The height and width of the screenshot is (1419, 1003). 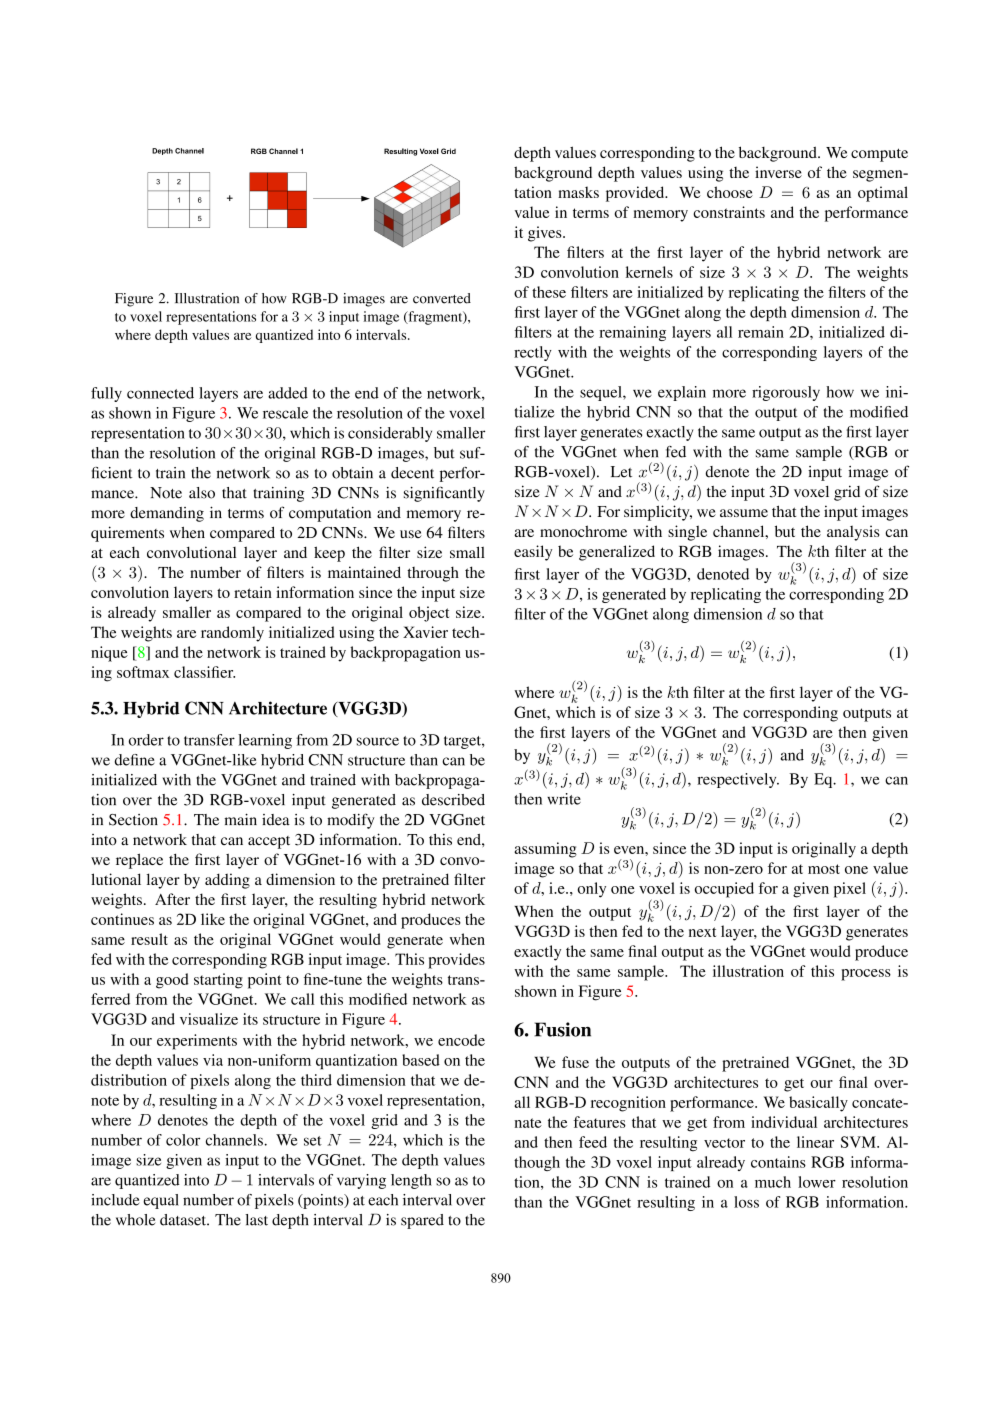 What do you see at coordinates (146, 740) in the screenshot?
I see `order` at bounding box center [146, 740].
